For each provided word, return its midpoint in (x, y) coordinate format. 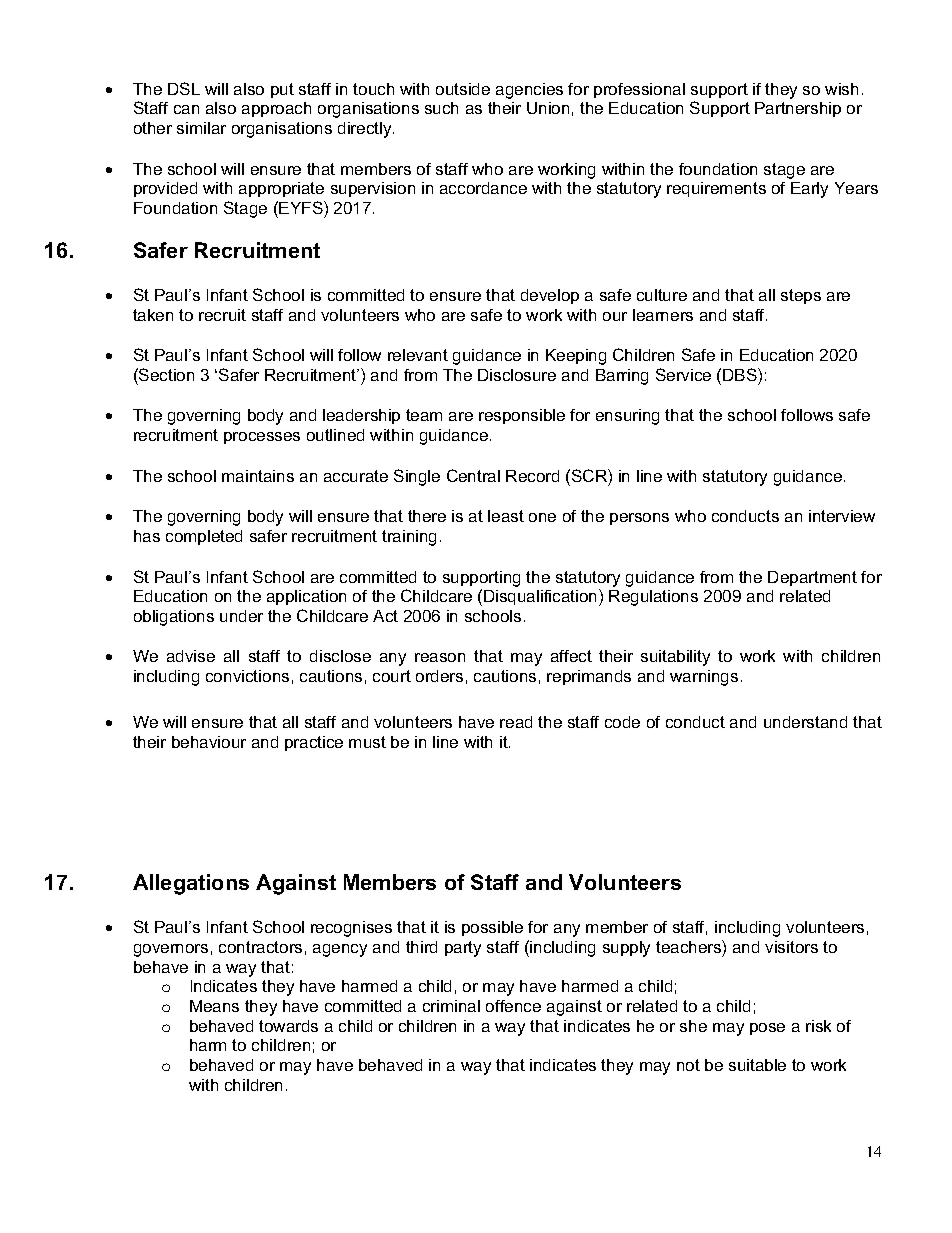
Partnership (798, 109)
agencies (529, 91)
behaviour (209, 742)
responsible (522, 416)
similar (201, 128)
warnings (704, 678)
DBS (741, 374)
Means (214, 1006)
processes (262, 438)
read (516, 722)
